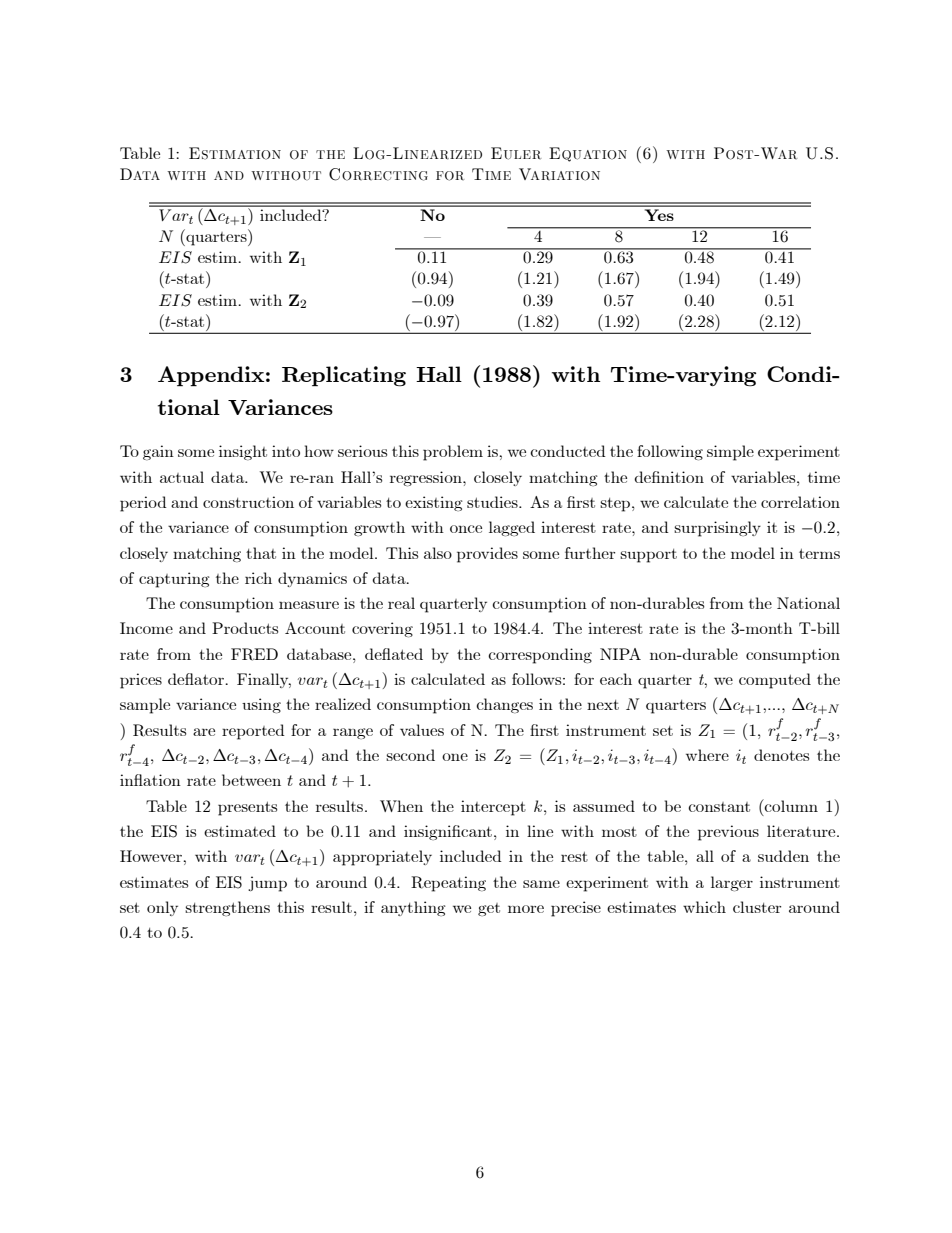 This screenshot has width=952, height=1233. What do you see at coordinates (717, 529) in the screenshot?
I see `surprisingly` at bounding box center [717, 529].
